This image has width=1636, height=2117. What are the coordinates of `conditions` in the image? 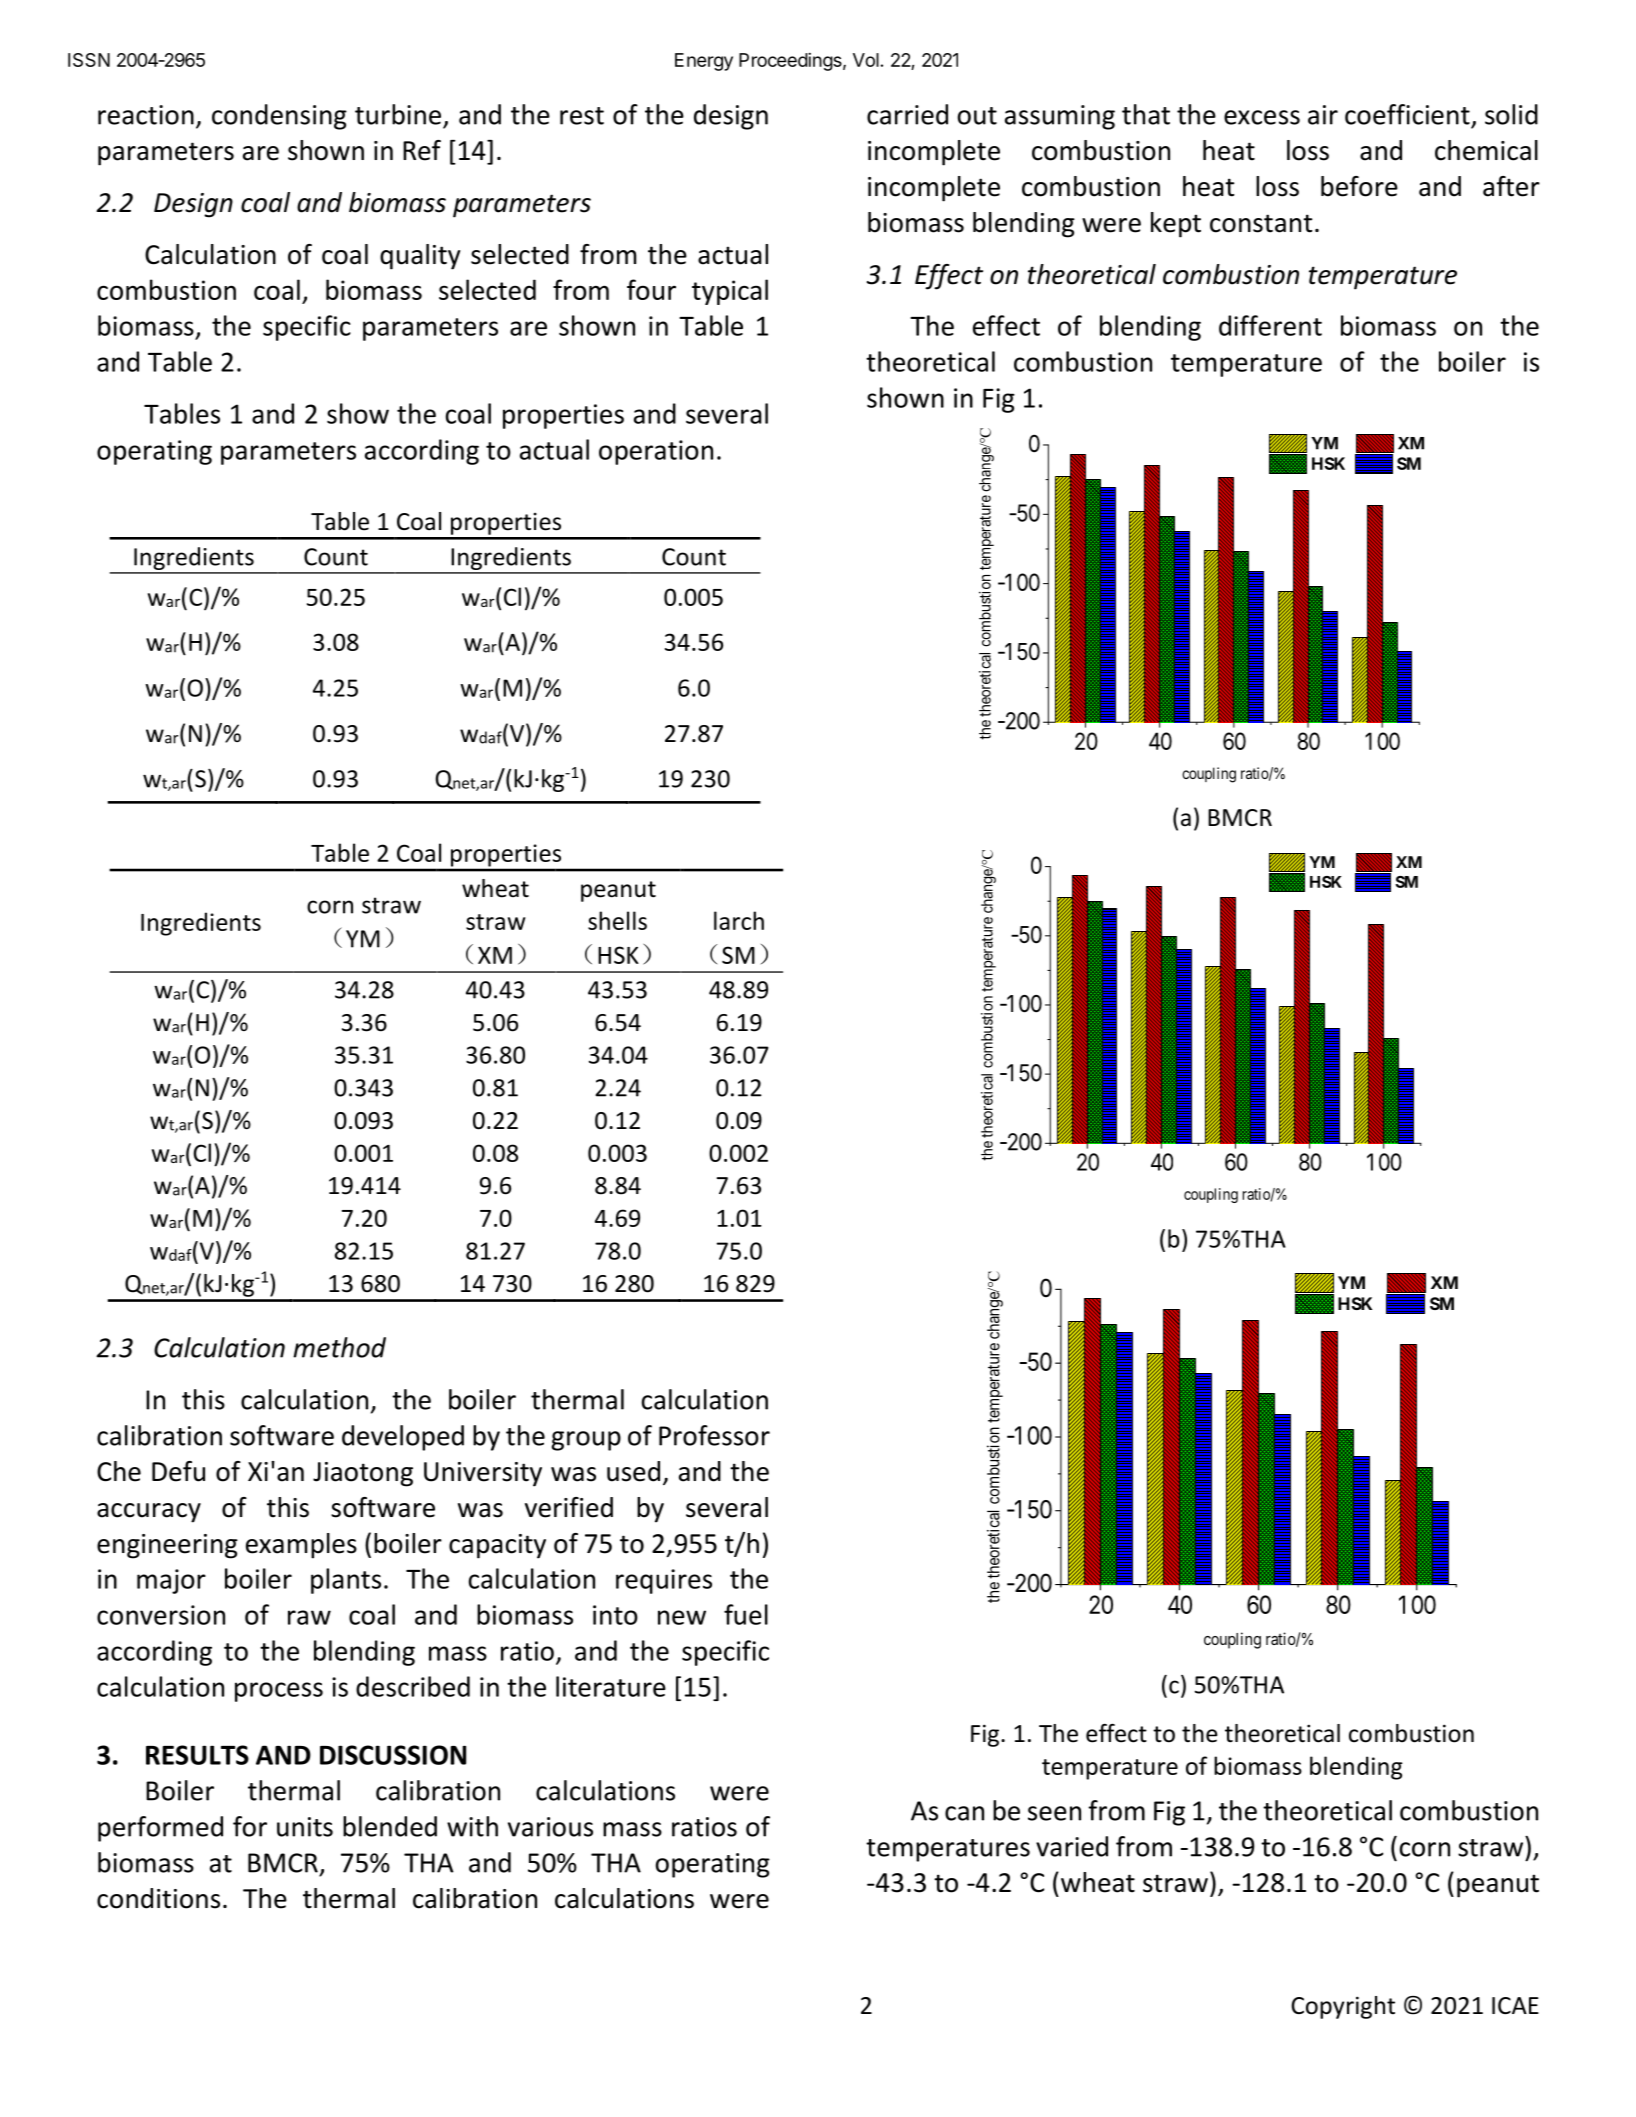 It's located at (158, 1898).
